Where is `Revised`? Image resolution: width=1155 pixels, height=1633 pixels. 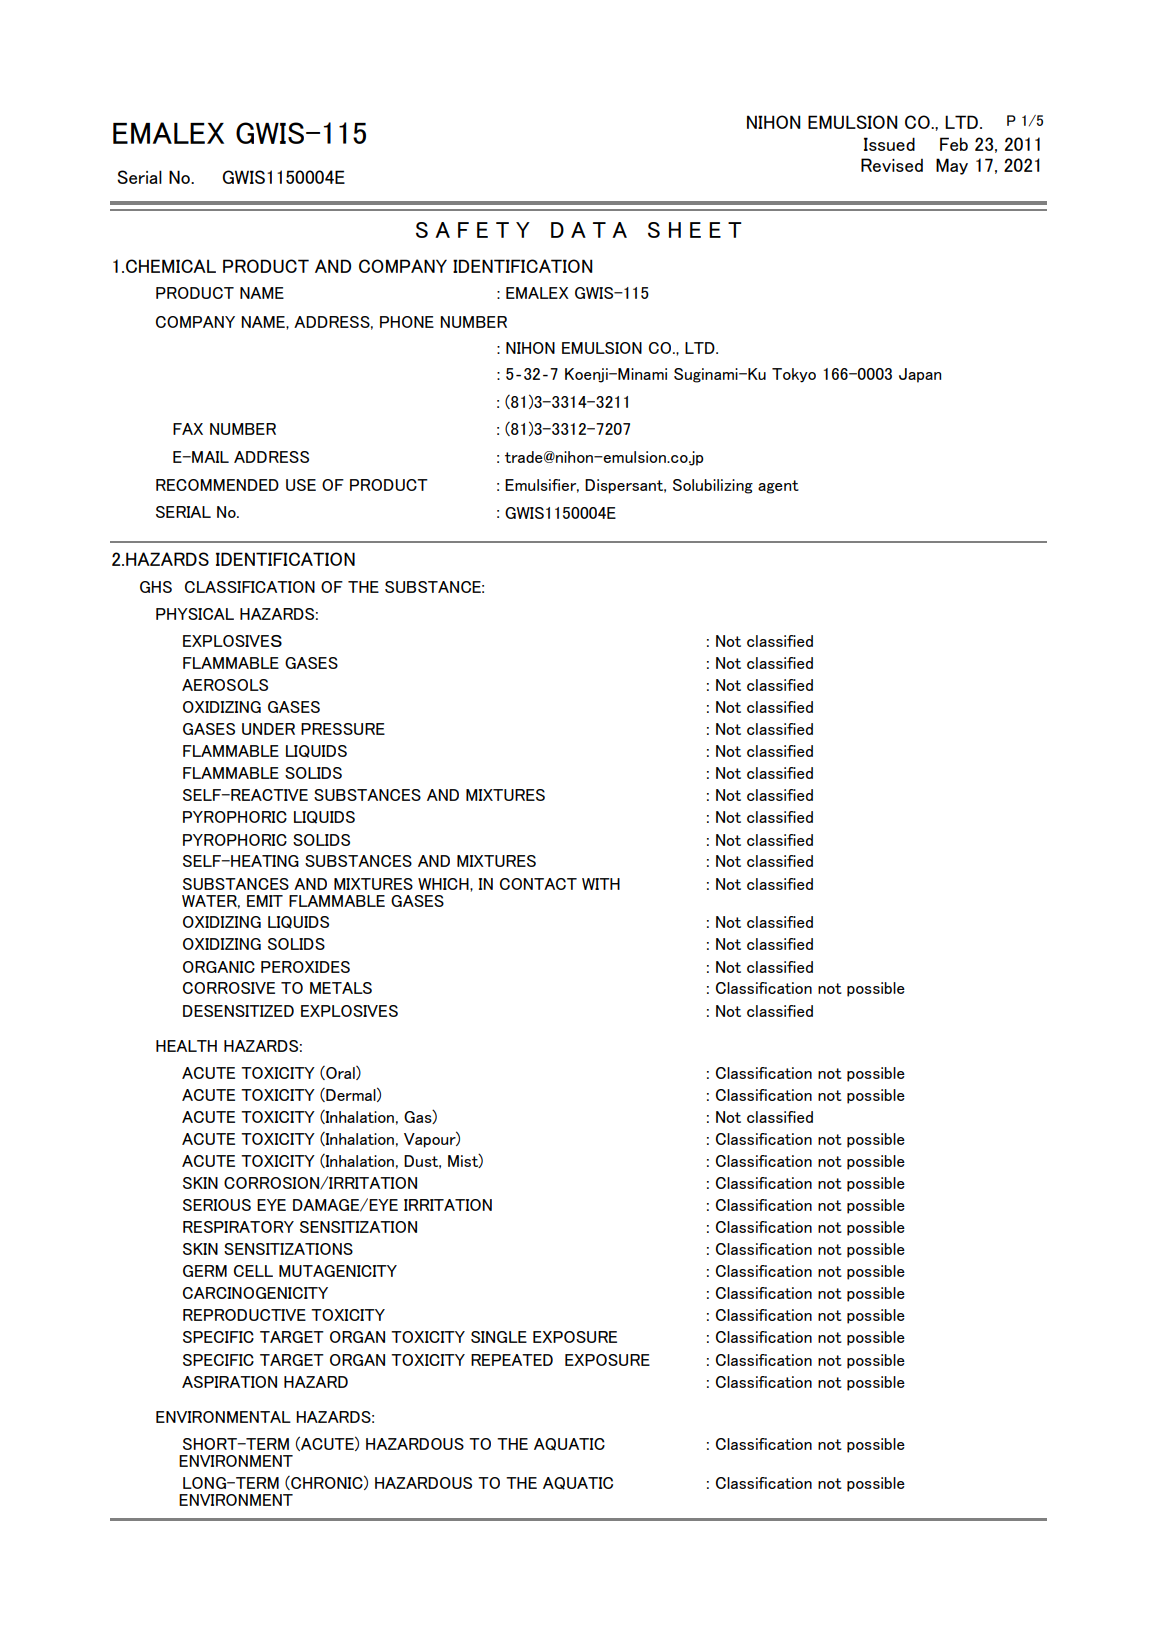 Revised is located at coordinates (892, 165).
